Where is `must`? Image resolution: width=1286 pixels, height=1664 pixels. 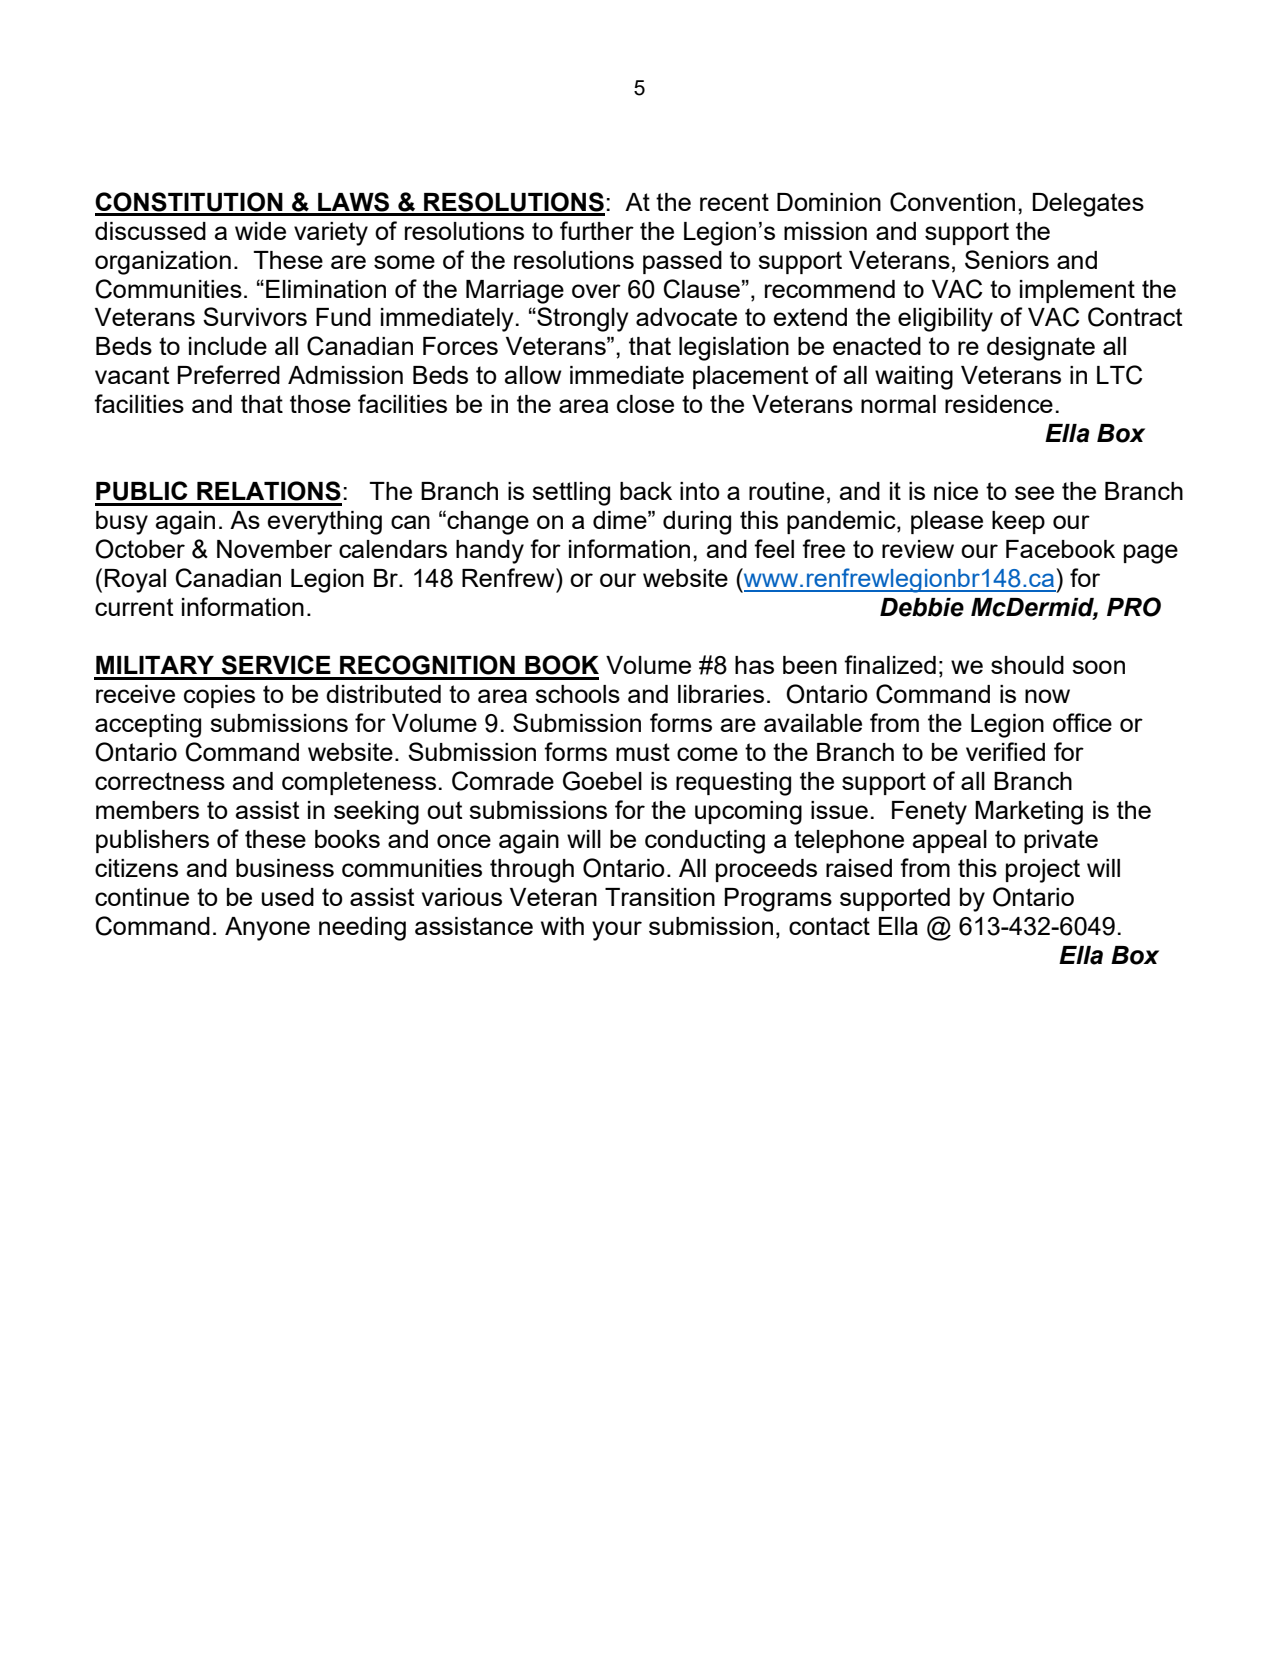
must is located at coordinates (643, 752).
